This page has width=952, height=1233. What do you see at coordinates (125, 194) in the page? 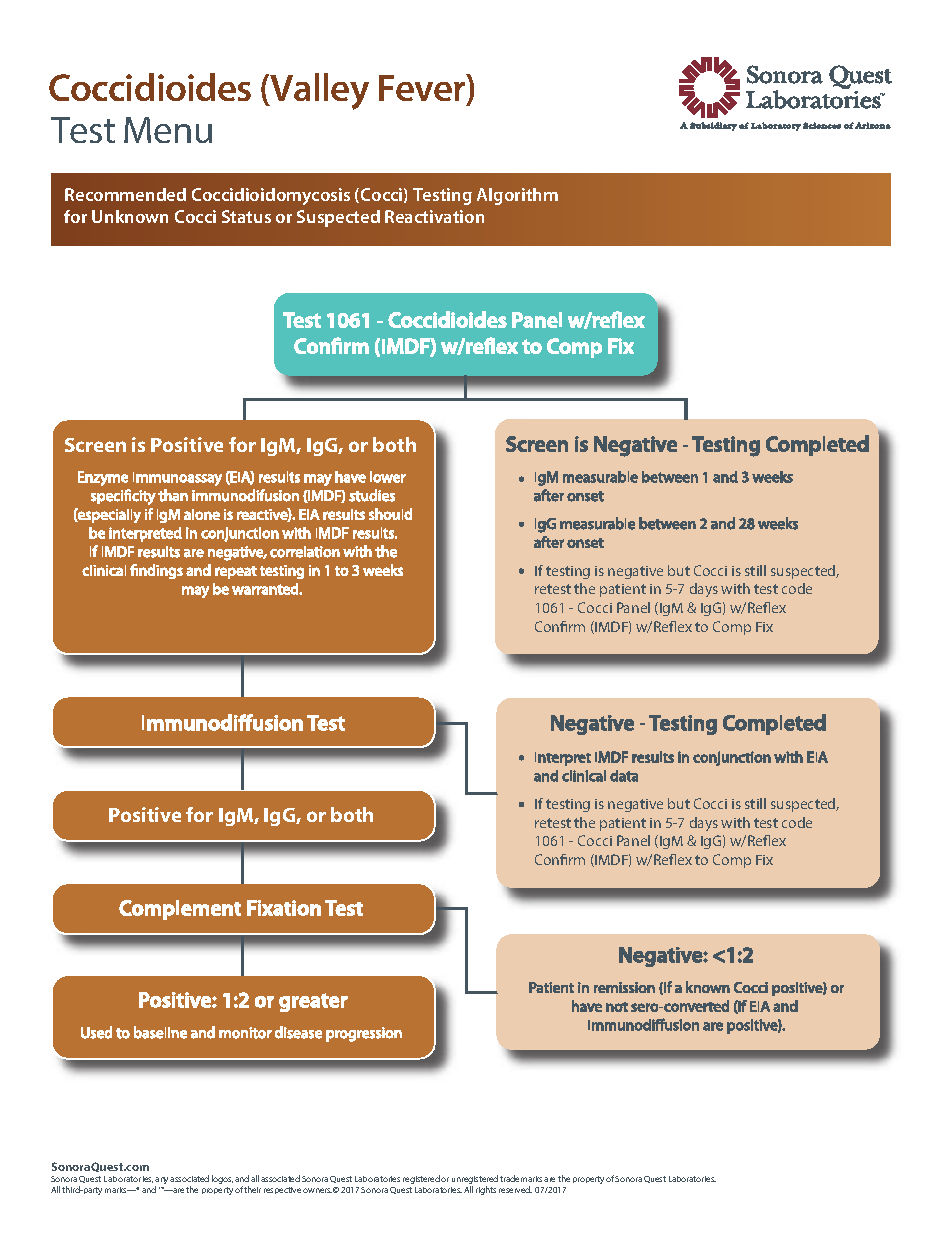
I see `Recommended` at bounding box center [125, 194].
